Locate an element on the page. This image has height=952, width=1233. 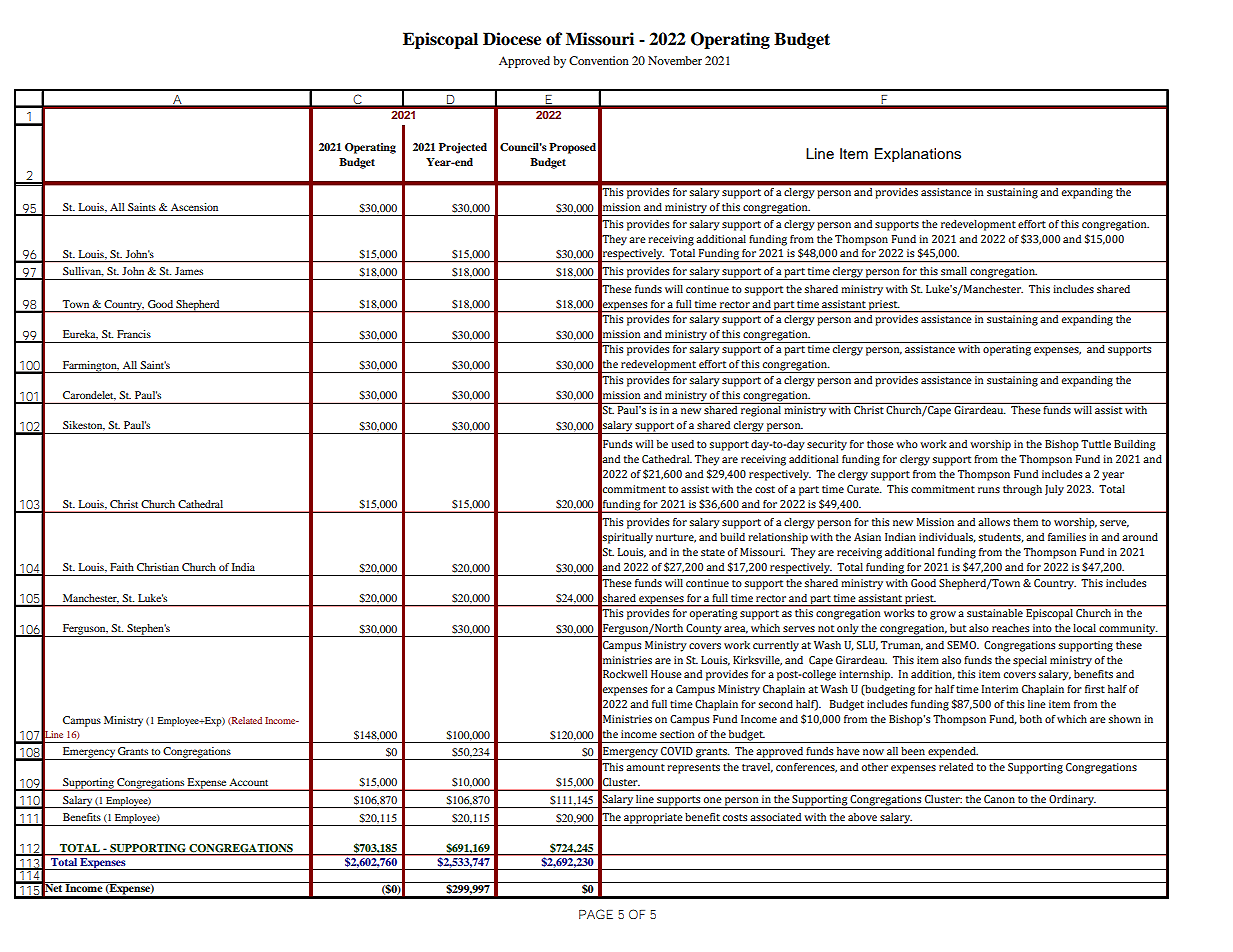
Diocese is located at coordinates (512, 39).
